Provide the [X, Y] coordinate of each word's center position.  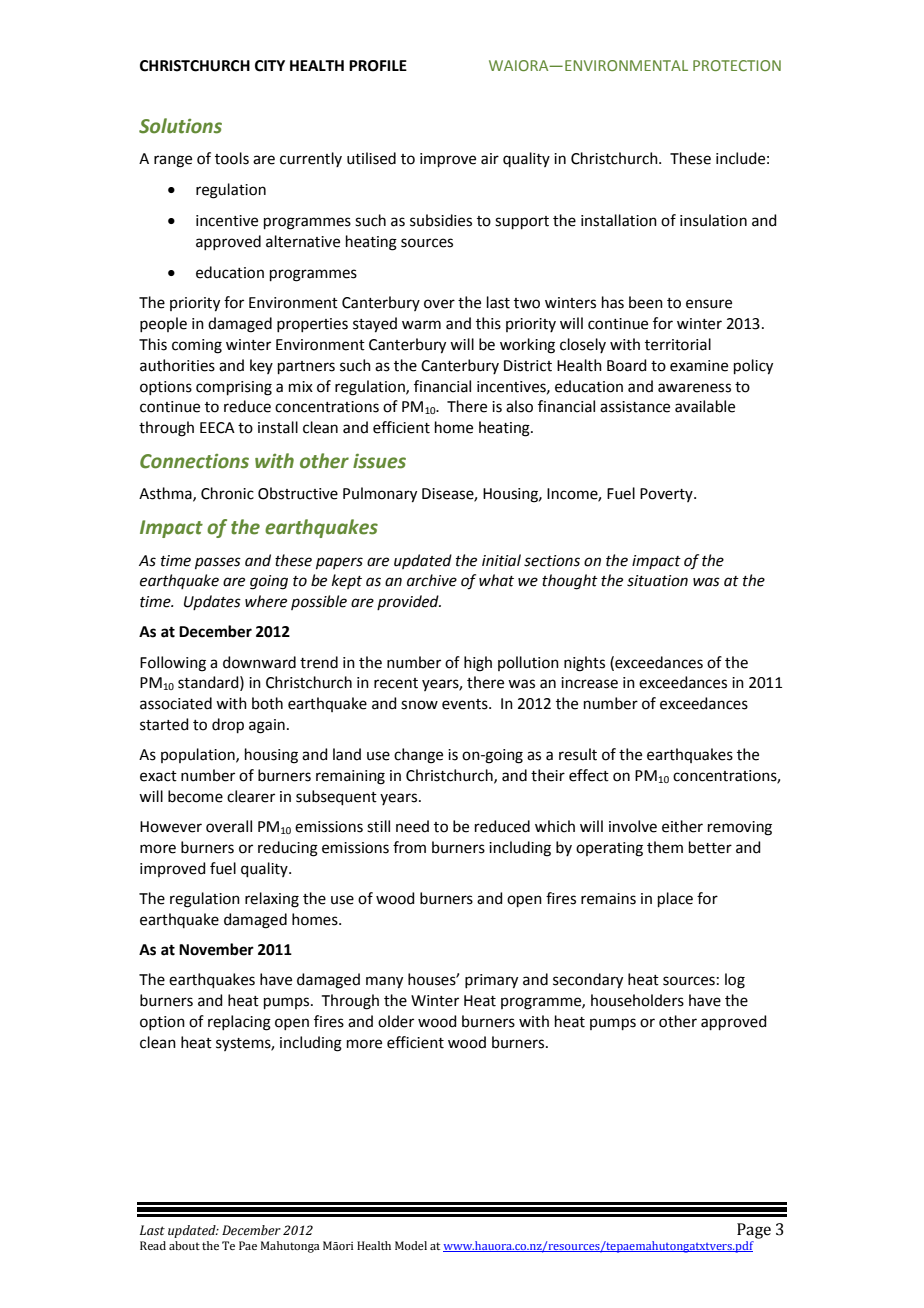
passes [218, 563]
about [184, 1245]
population [199, 755]
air [490, 159]
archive [432, 580]
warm [421, 325]
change [418, 756]
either [682, 826]
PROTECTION [737, 65]
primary [491, 981]
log [735, 981]
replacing [239, 1023]
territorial [678, 344]
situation [657, 581]
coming [197, 346]
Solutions [180, 126]
